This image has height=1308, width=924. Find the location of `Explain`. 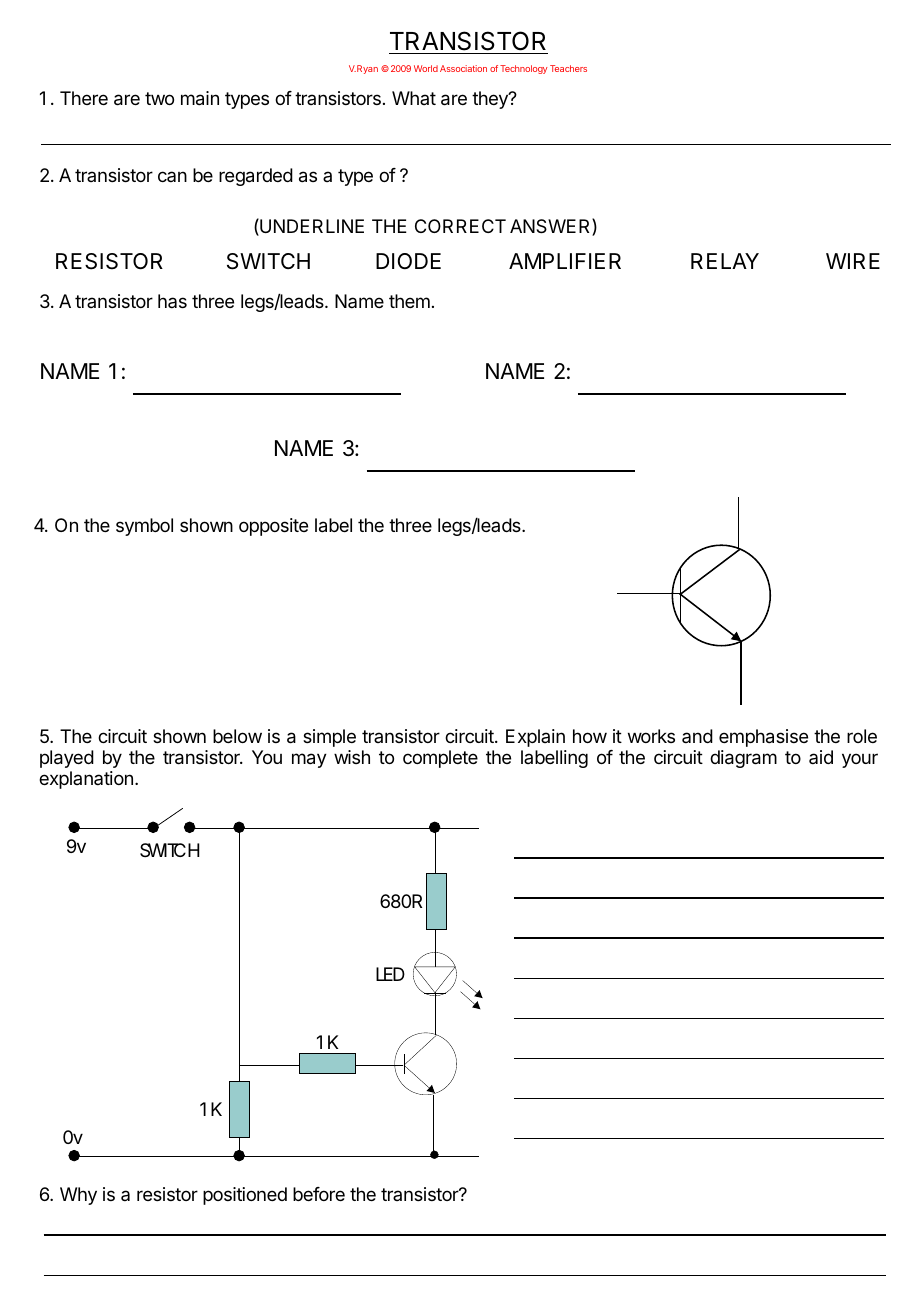

Explain is located at coordinates (535, 738).
